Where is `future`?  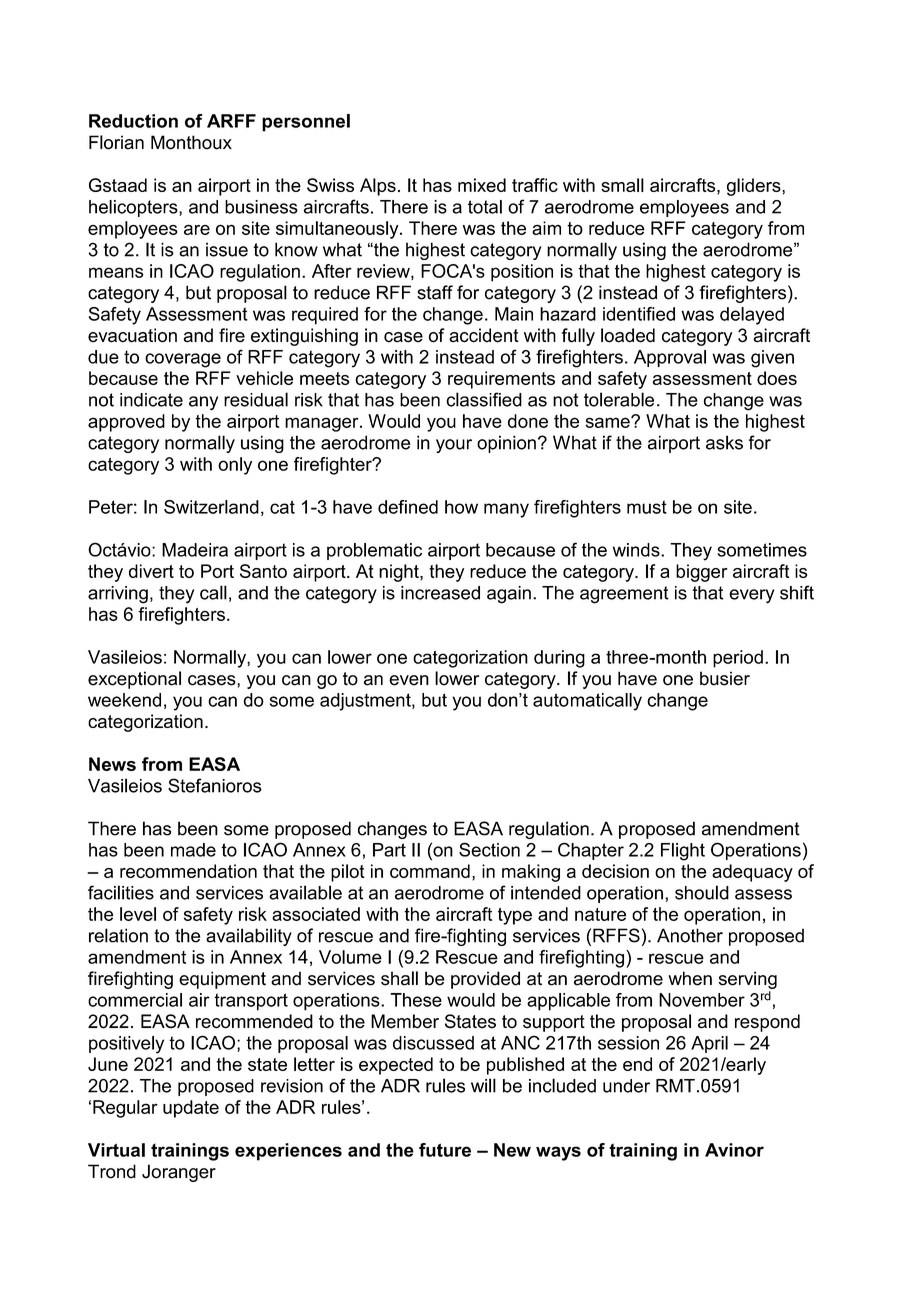 future is located at coordinates (445, 1150).
